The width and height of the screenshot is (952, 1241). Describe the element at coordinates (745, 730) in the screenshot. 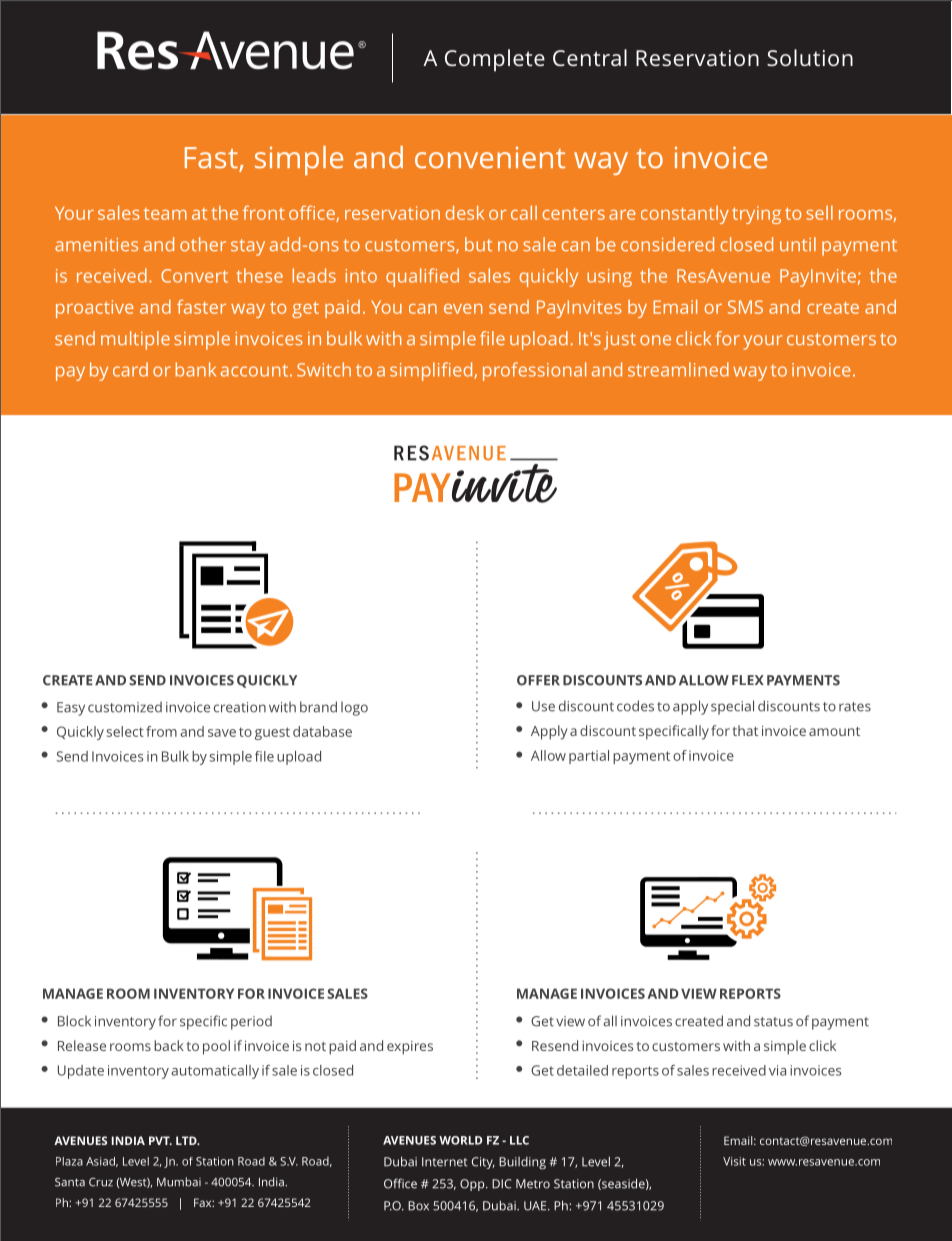

I see `that` at that location.
